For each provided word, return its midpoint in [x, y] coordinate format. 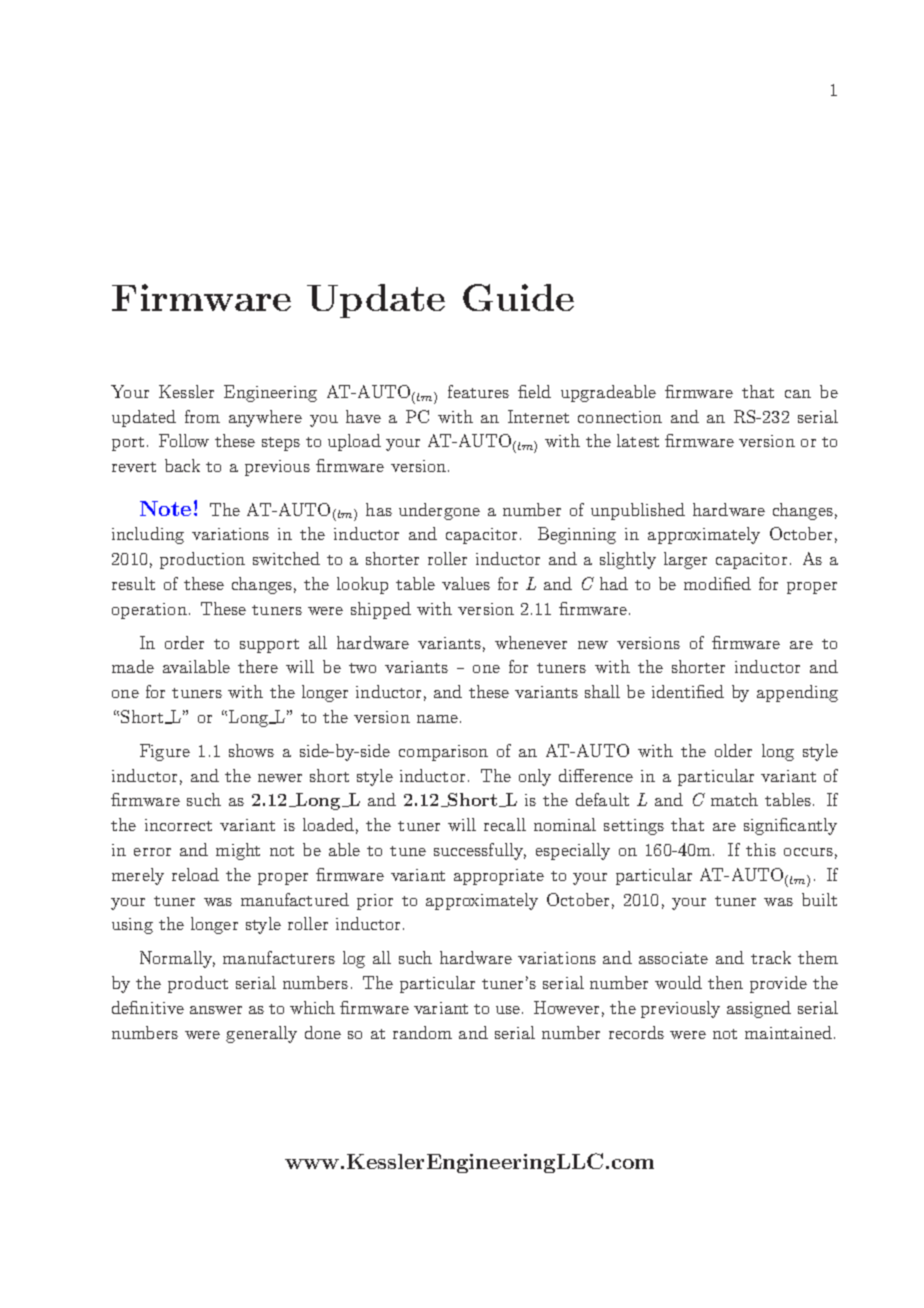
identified [688, 691]
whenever [531, 642]
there [258, 666]
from [202, 416]
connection [620, 417]
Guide [518, 297]
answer [216, 1010]
